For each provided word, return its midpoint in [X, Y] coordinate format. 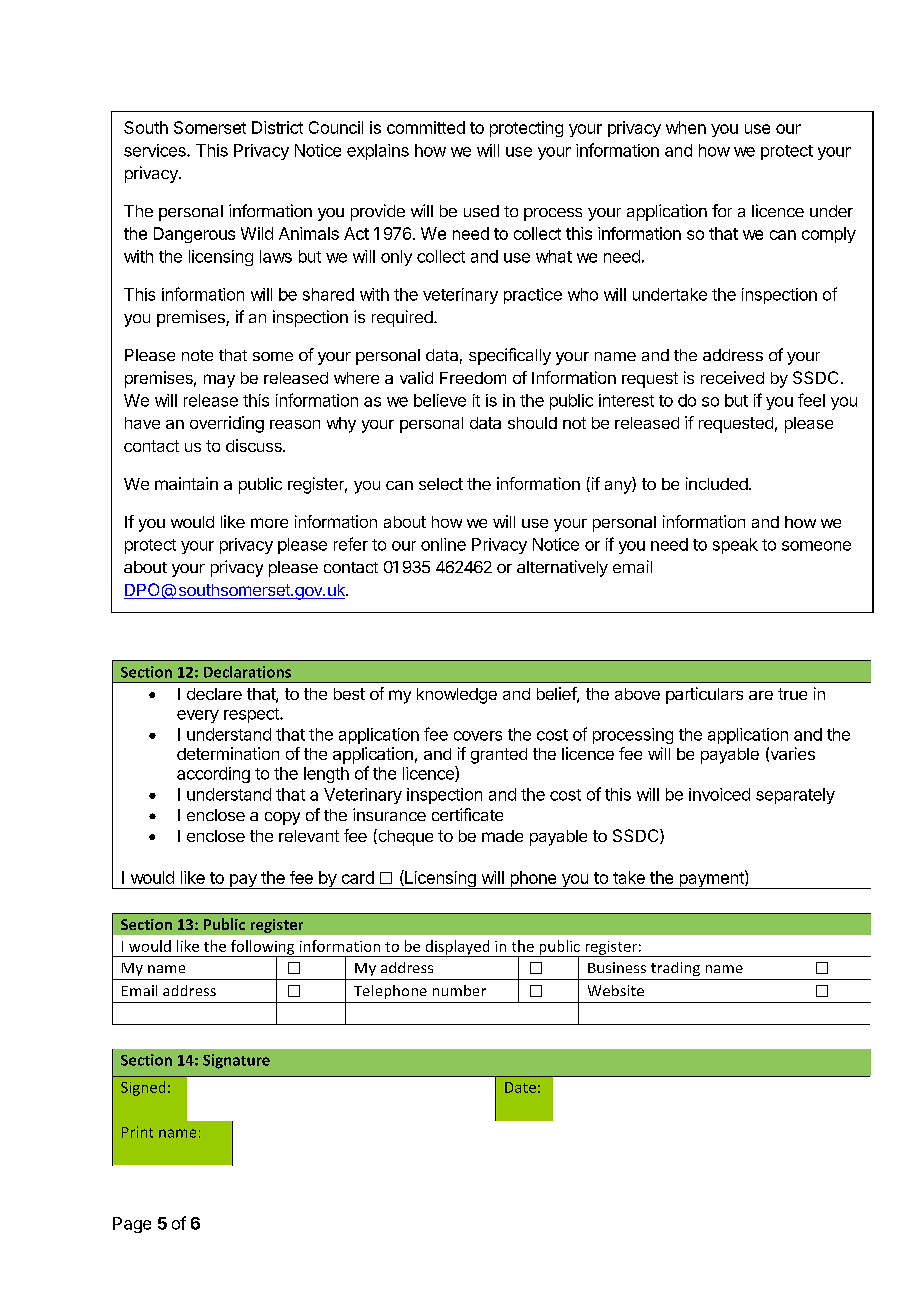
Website [616, 990]
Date [520, 1087]
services [156, 150]
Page [132, 1225]
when [686, 127]
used [481, 211]
